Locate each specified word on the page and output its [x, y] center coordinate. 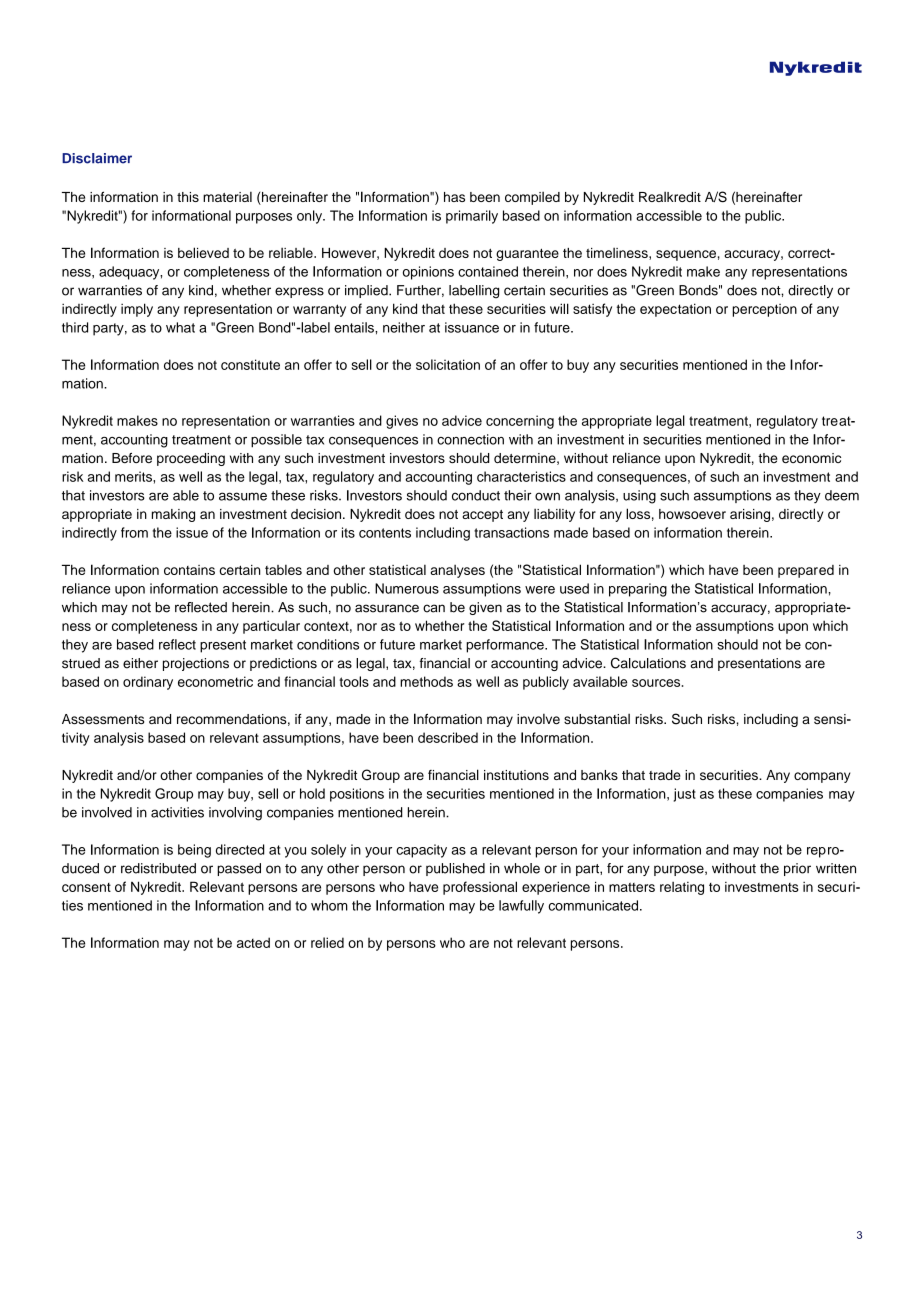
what [180, 327]
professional [480, 888]
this [188, 197]
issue [192, 532]
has [454, 197]
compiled [532, 198]
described [448, 737]
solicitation [448, 364]
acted [253, 942]
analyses [458, 571]
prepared [806, 571]
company [822, 777]
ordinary [148, 683]
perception [764, 310]
